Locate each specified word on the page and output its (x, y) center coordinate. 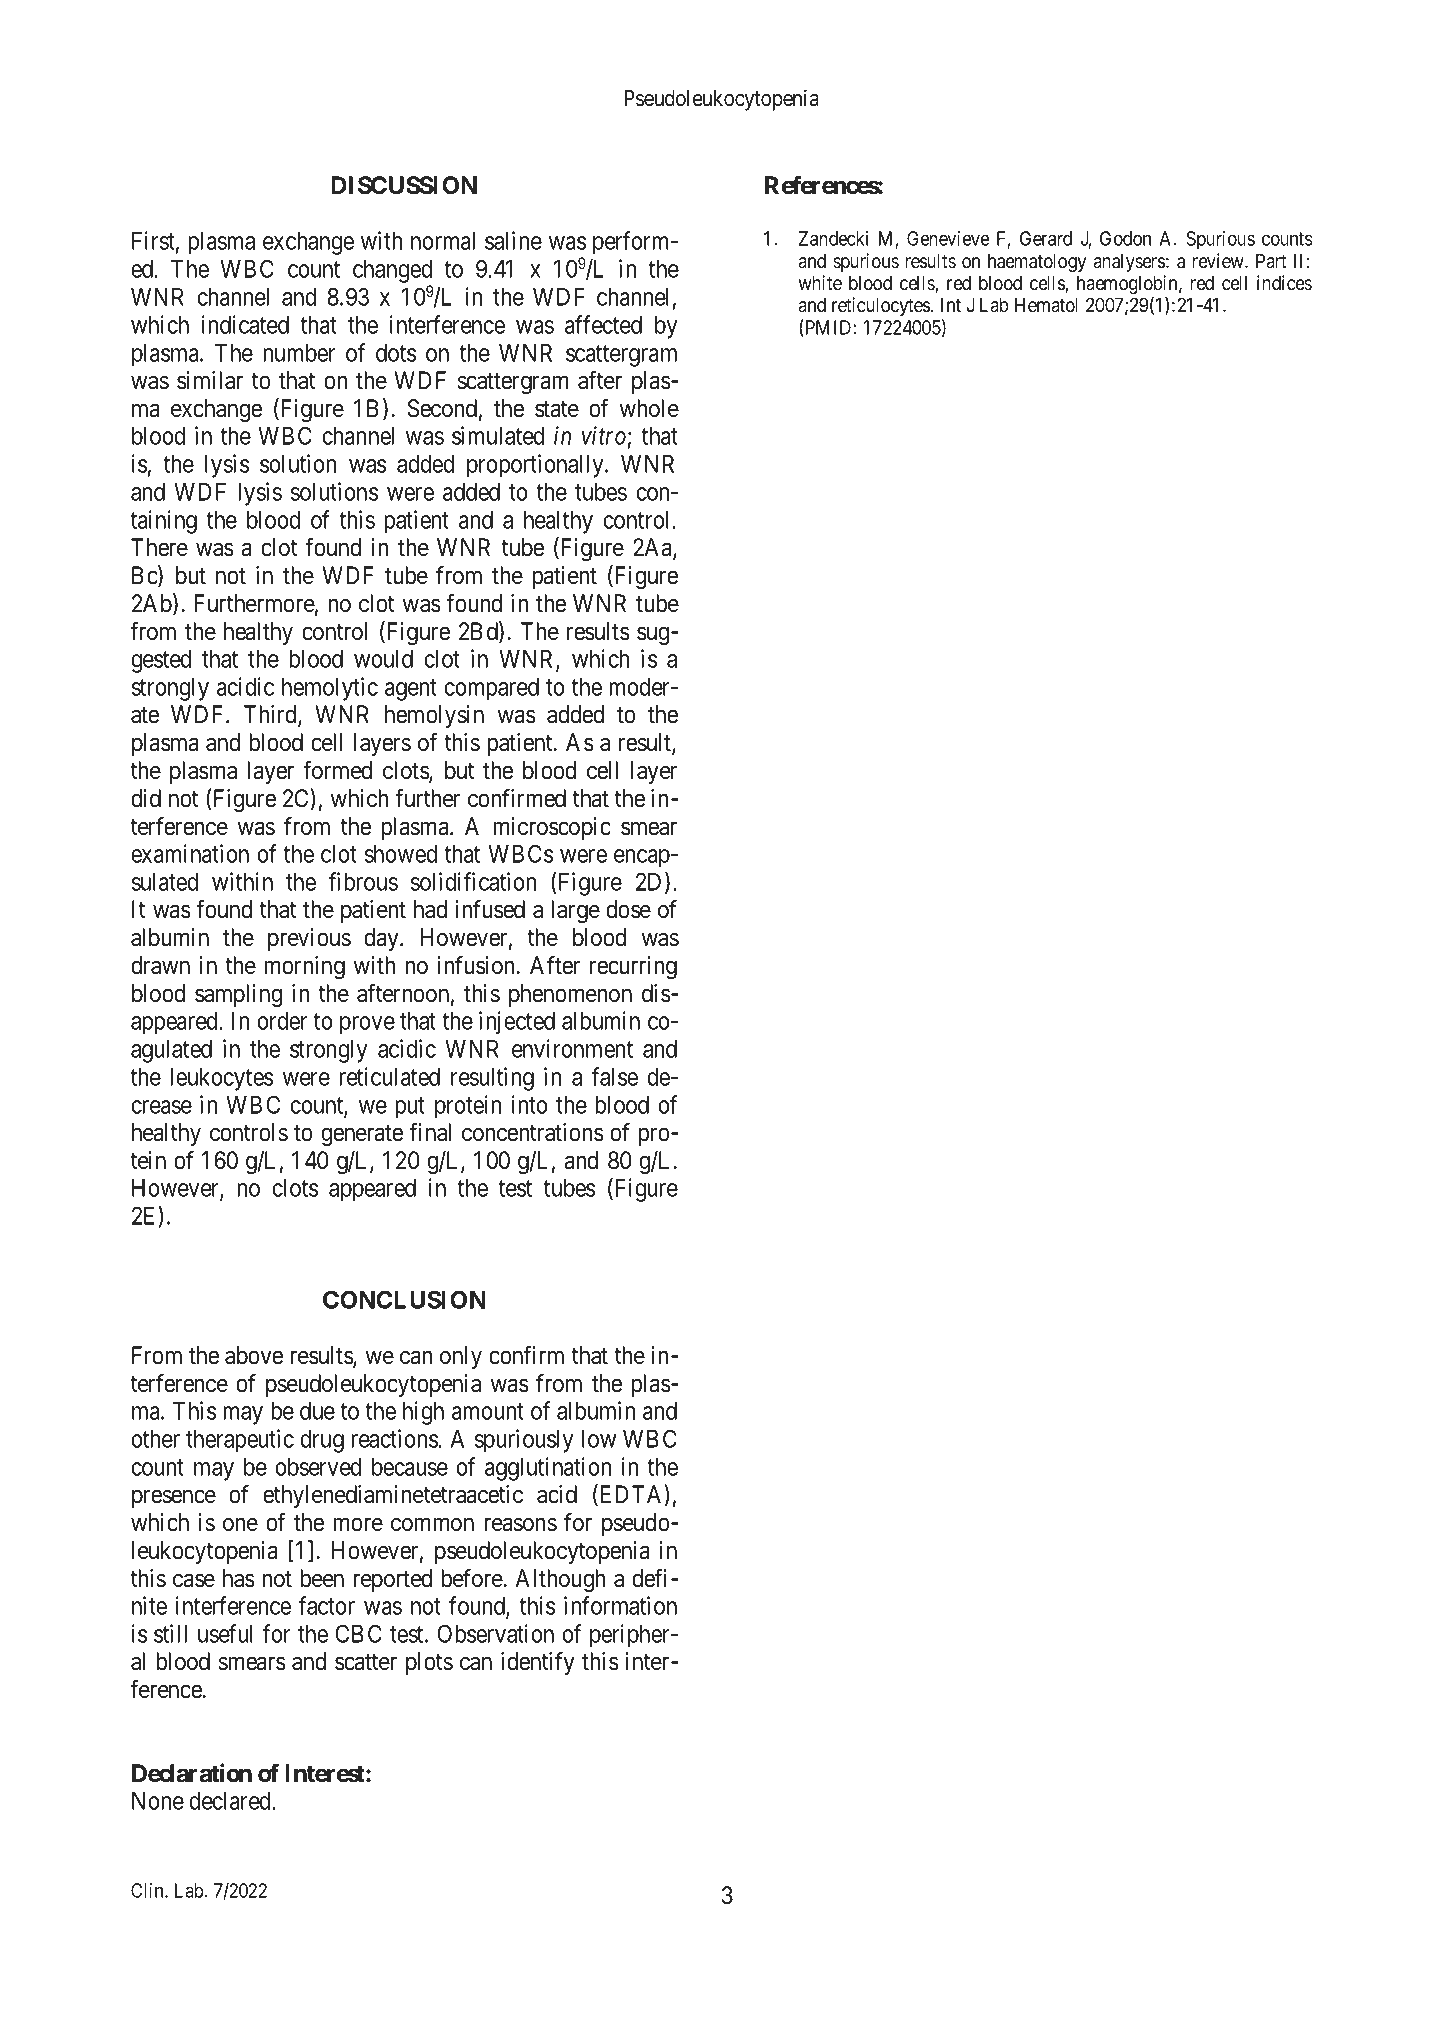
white (820, 283)
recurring (633, 967)
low (599, 1439)
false (614, 1076)
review (1219, 261)
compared (491, 689)
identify (538, 1663)
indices (1284, 283)
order (282, 1021)
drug (322, 1441)
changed (392, 273)
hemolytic (330, 689)
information (620, 1605)
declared (231, 1801)
